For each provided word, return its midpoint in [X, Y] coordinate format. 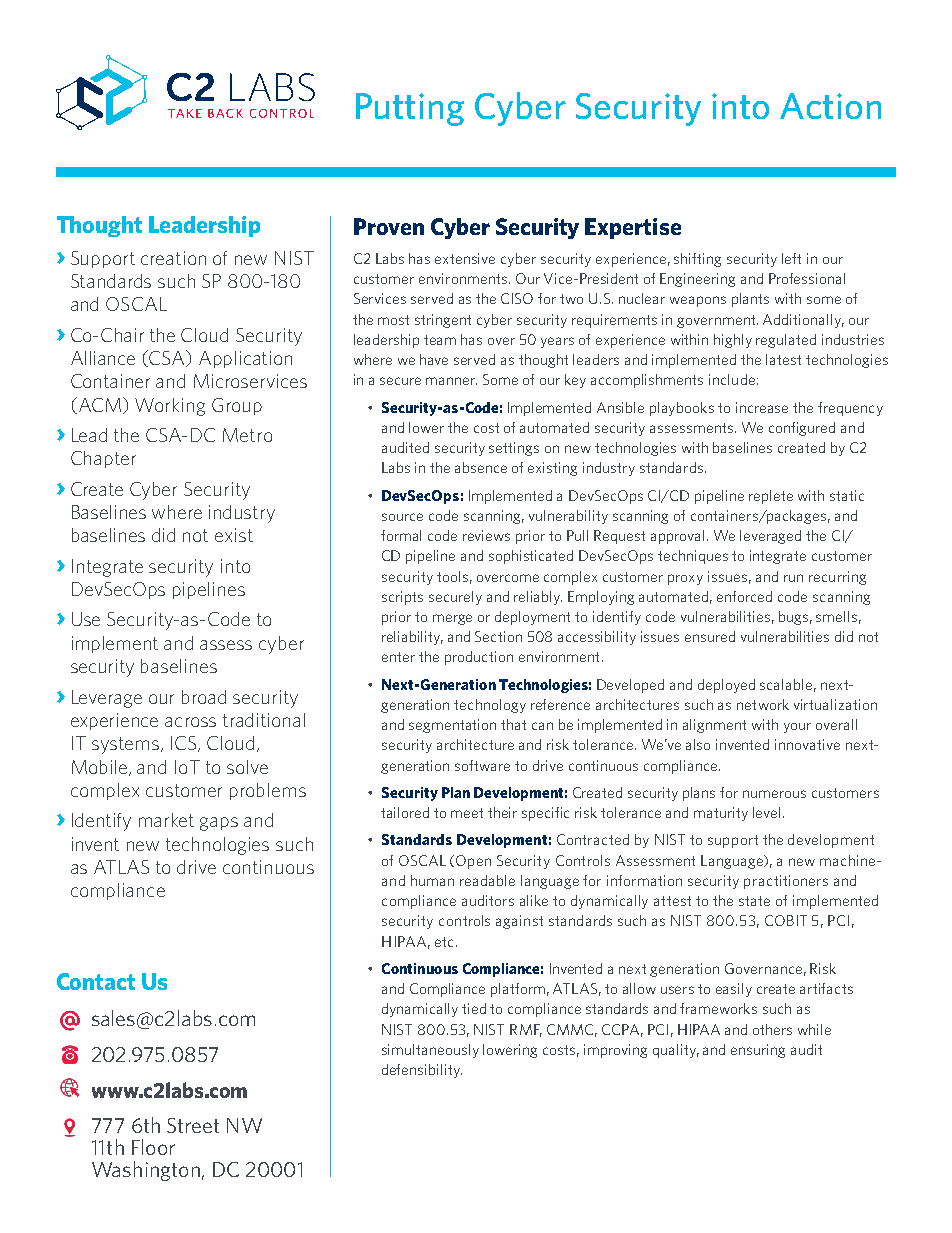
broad [204, 697]
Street [193, 1125]
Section [498, 636]
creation [173, 258]
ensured [710, 636]
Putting [410, 109]
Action [830, 106]
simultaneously [430, 1051]
